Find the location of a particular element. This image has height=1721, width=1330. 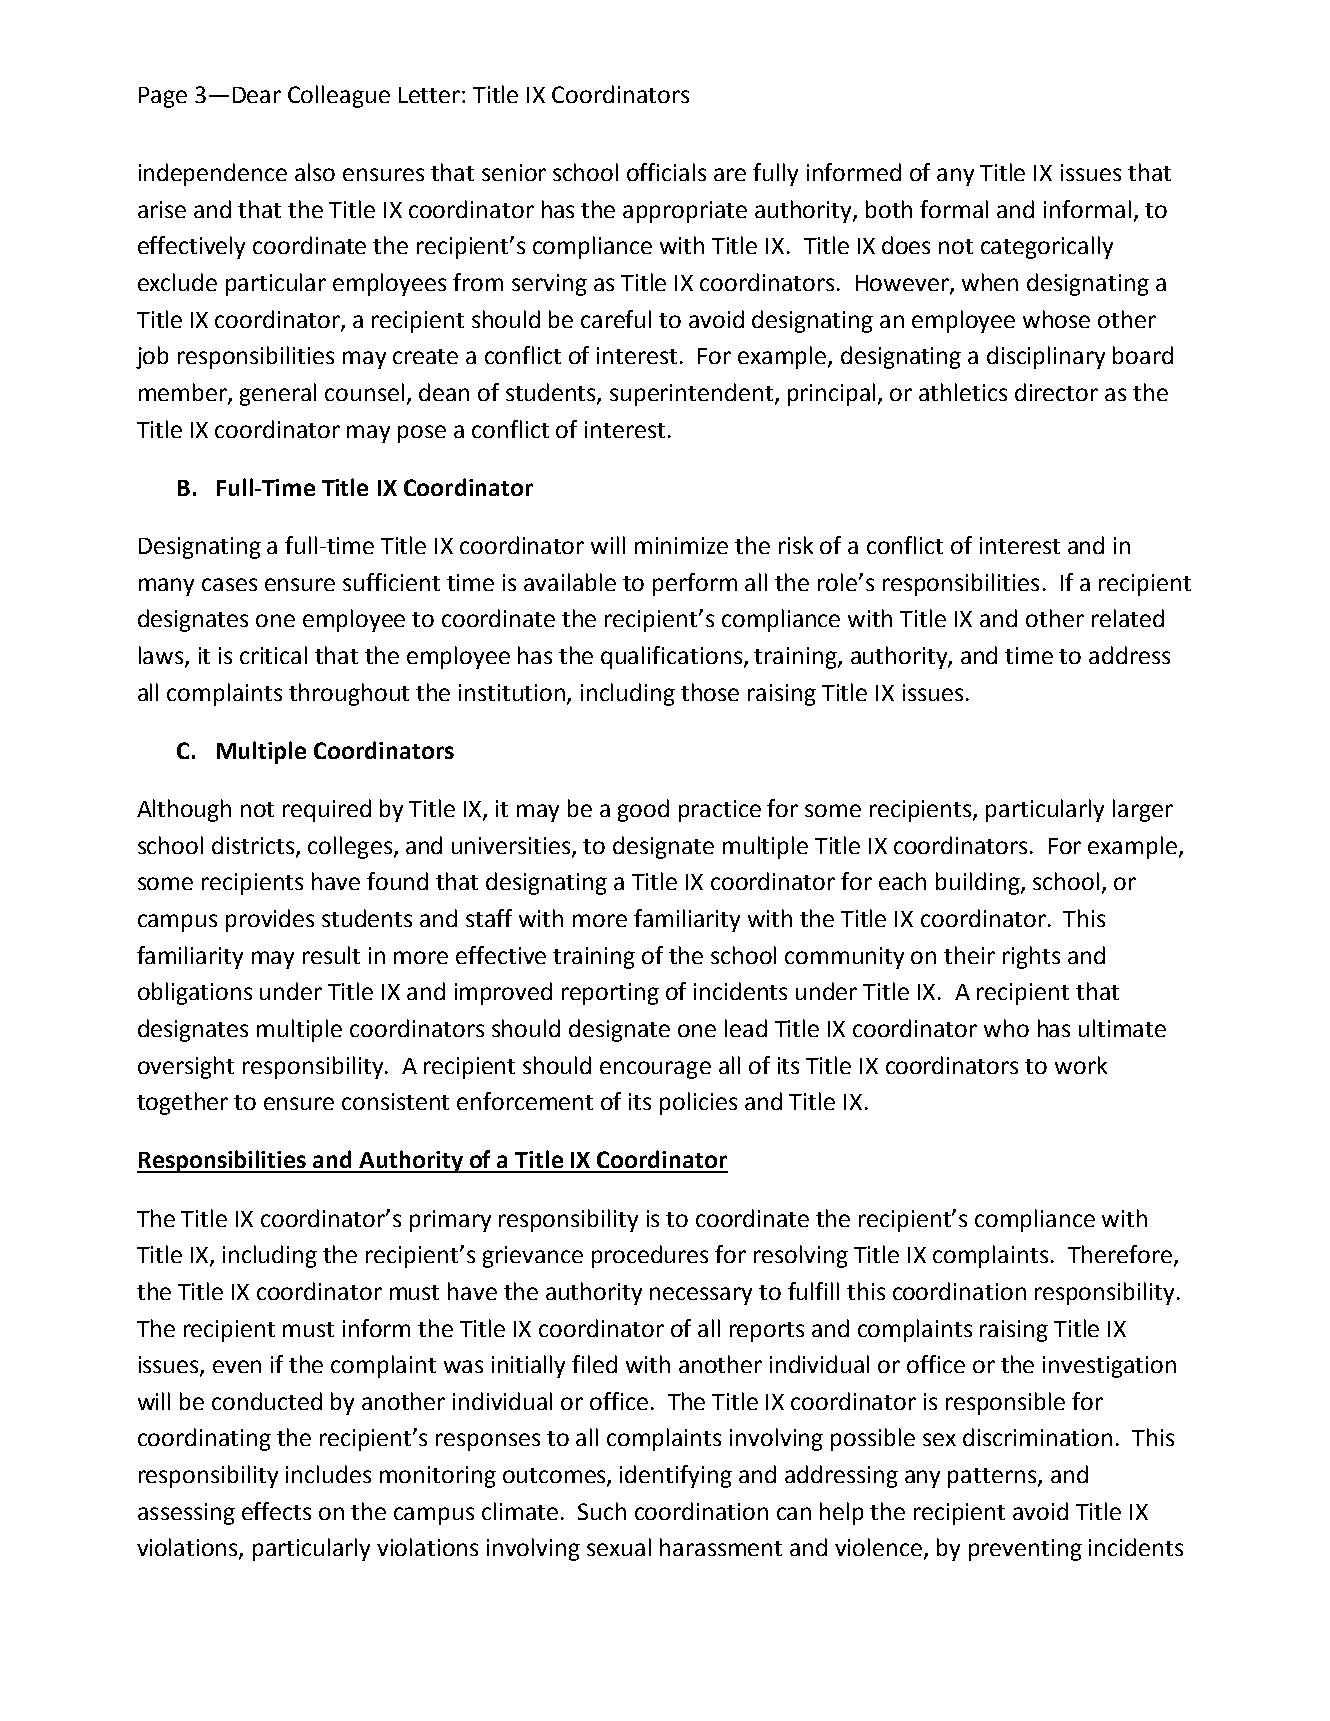

officials is located at coordinates (666, 172).
